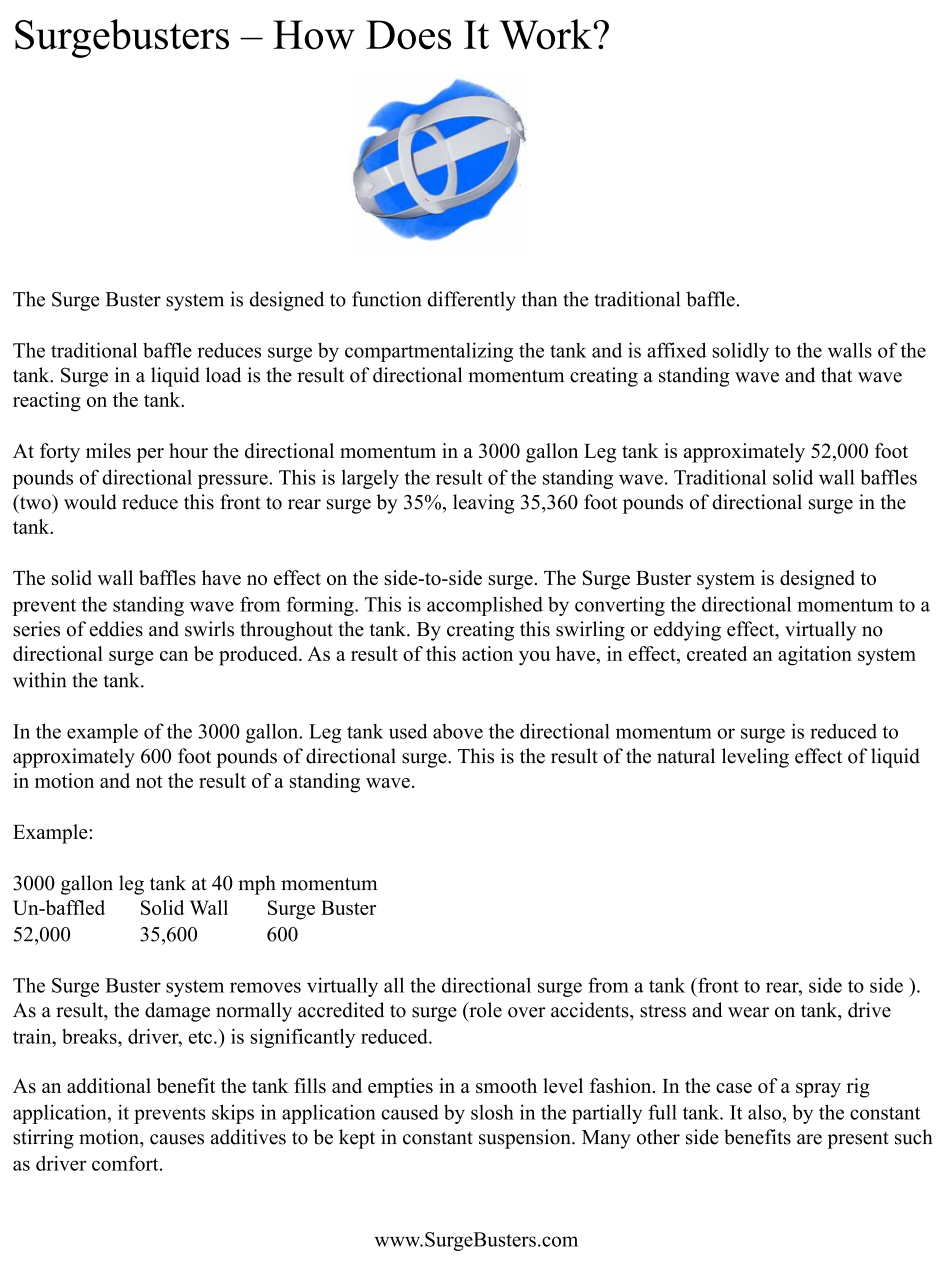 Image resolution: width=952 pixels, height=1270 pixels. Describe the element at coordinates (408, 35) in the screenshot. I see `Does` at that location.
